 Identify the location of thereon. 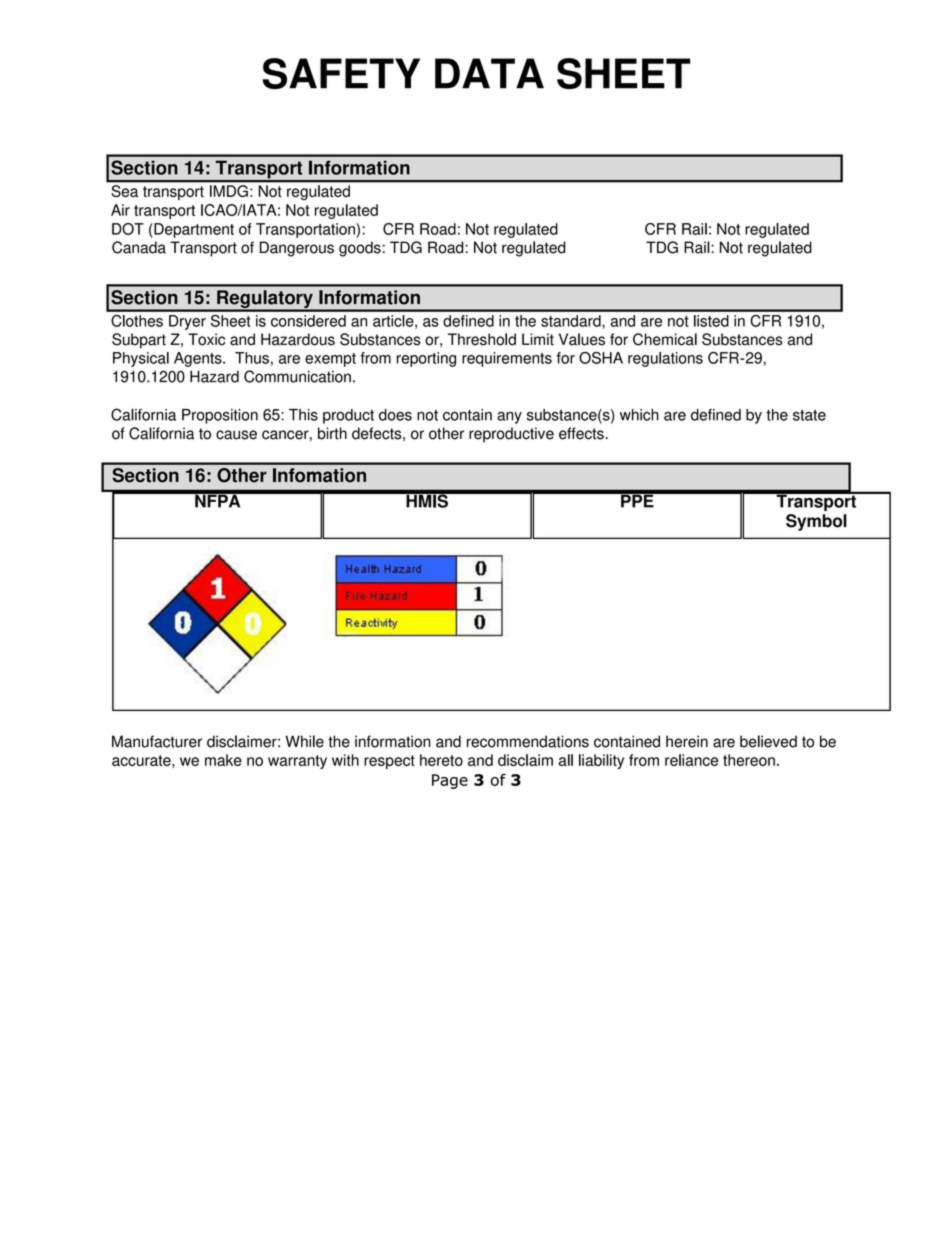
(749, 760).
